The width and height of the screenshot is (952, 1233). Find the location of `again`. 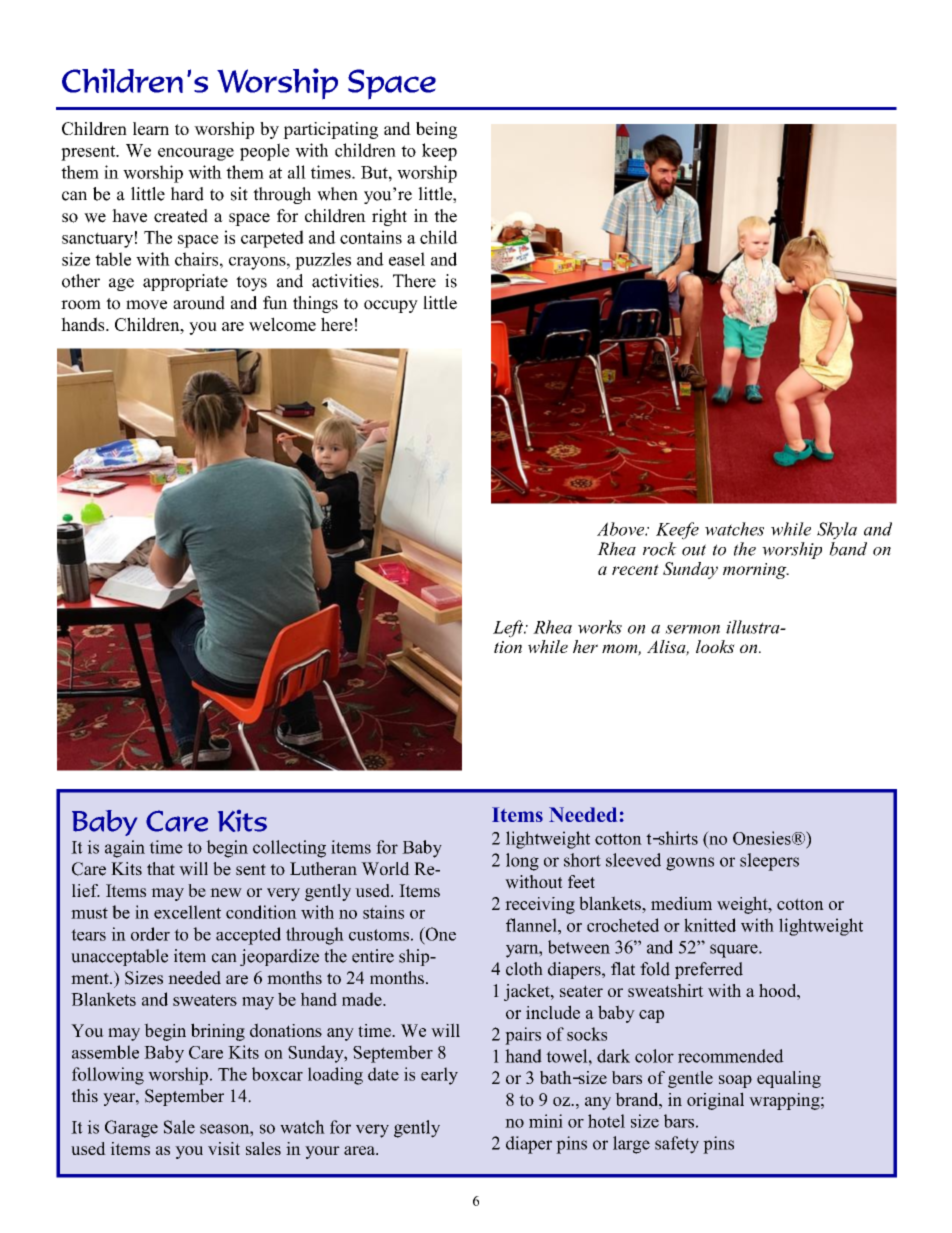

again is located at coordinates (125, 849).
